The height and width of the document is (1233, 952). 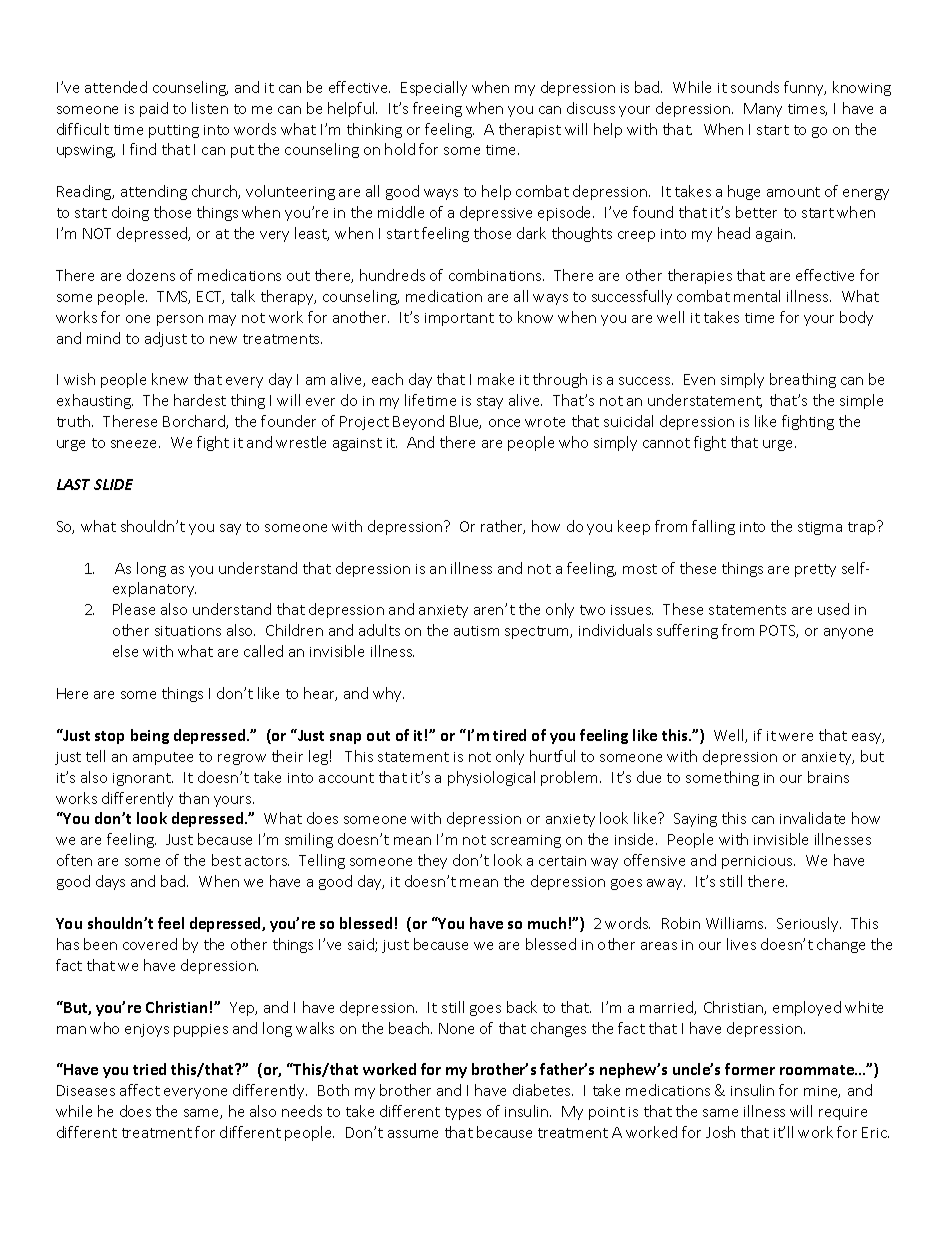 What do you see at coordinates (140, 1090) in the document?
I see `affect` at bounding box center [140, 1090].
